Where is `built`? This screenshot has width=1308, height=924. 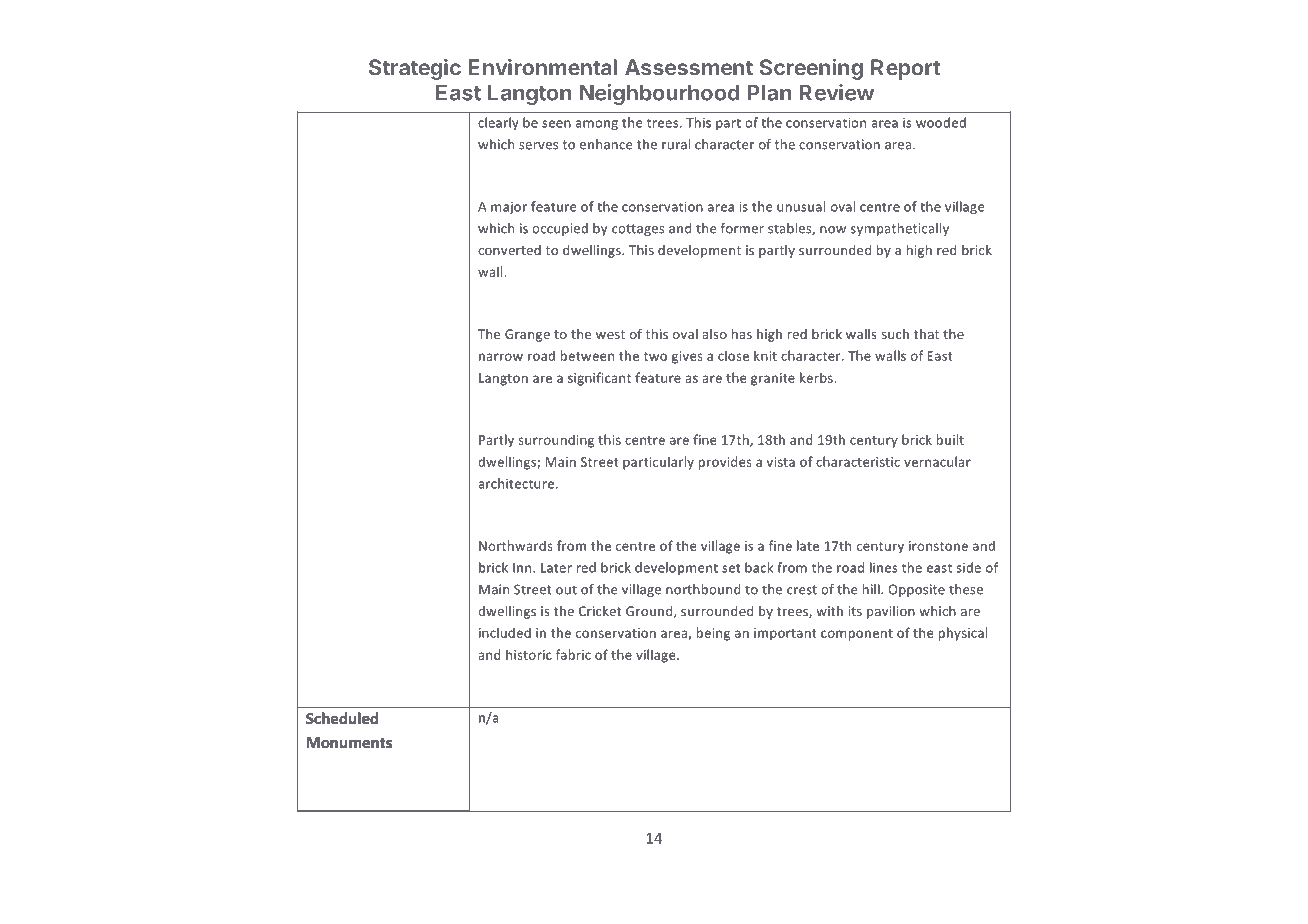
built is located at coordinates (950, 439).
